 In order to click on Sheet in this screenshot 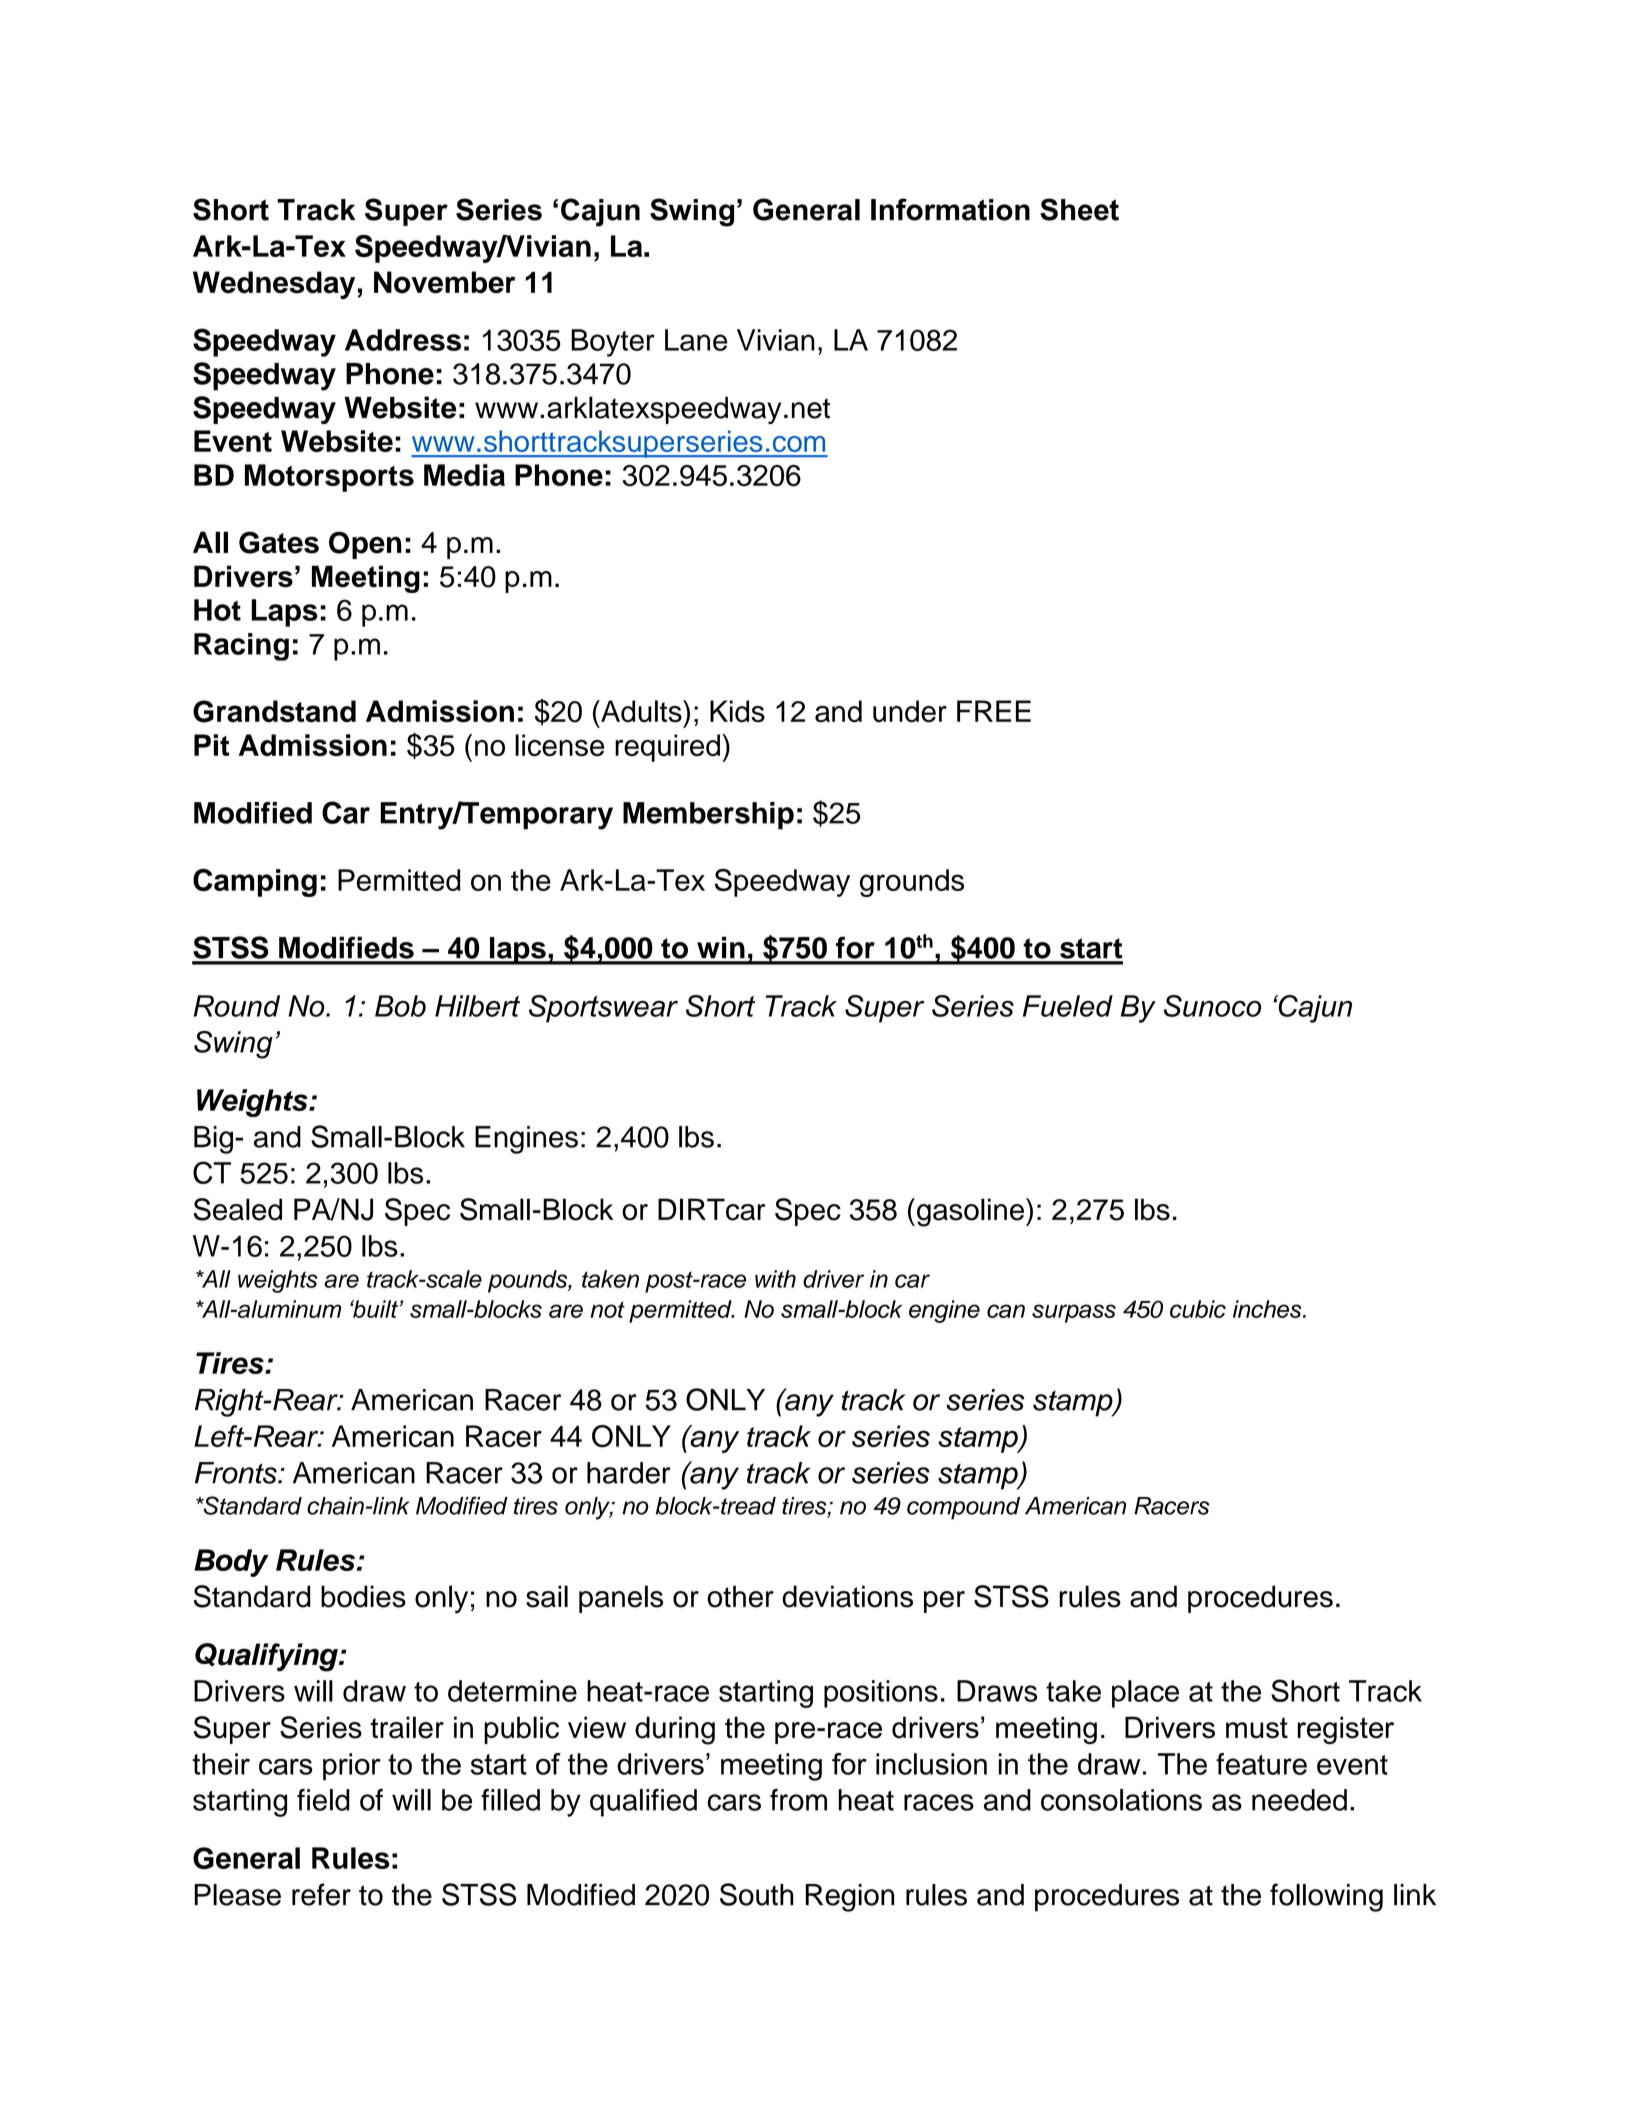, I will do `click(1079, 209)`.
